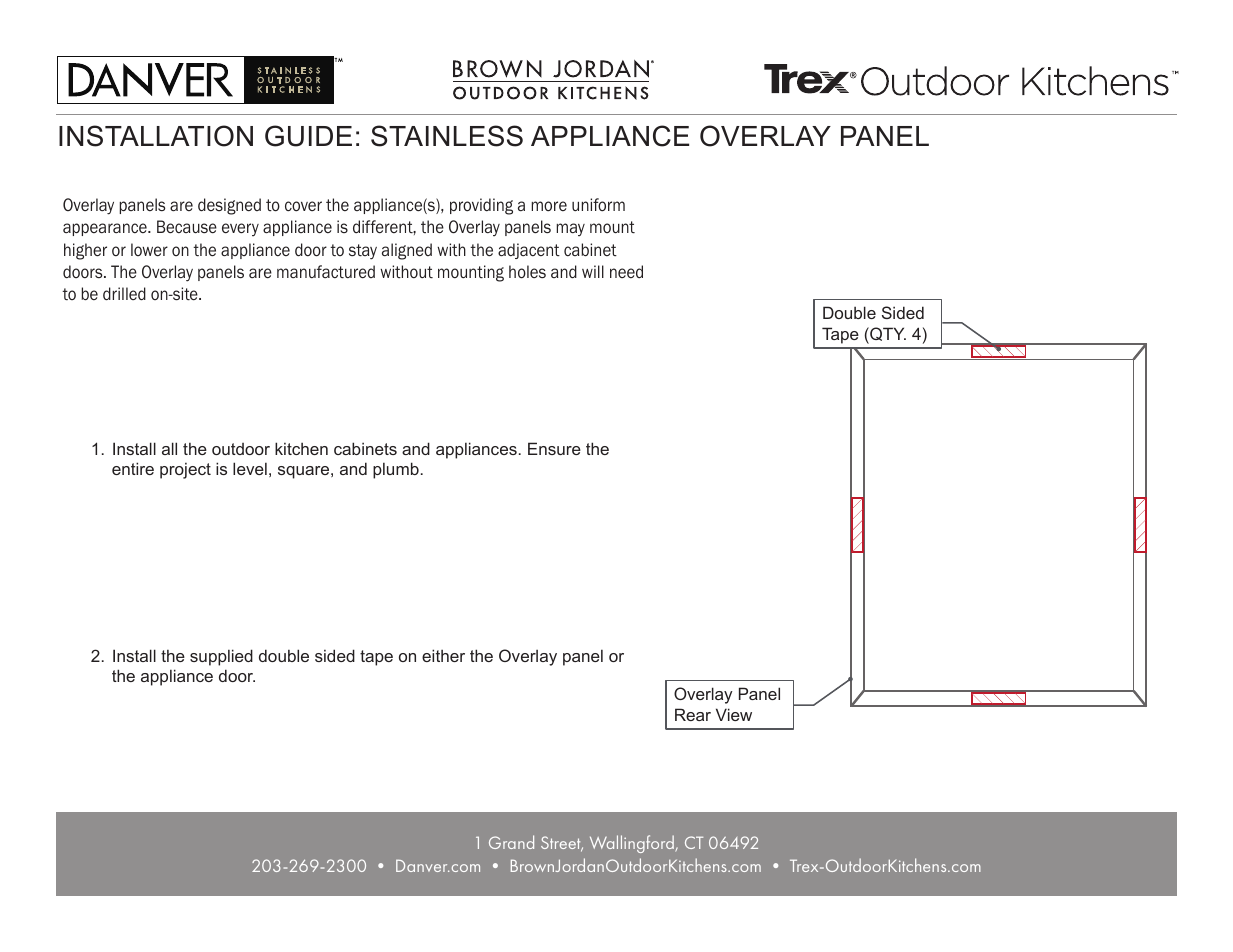 The width and height of the page is (1233, 952). What do you see at coordinates (734, 714) in the page?
I see `View` at bounding box center [734, 714].
